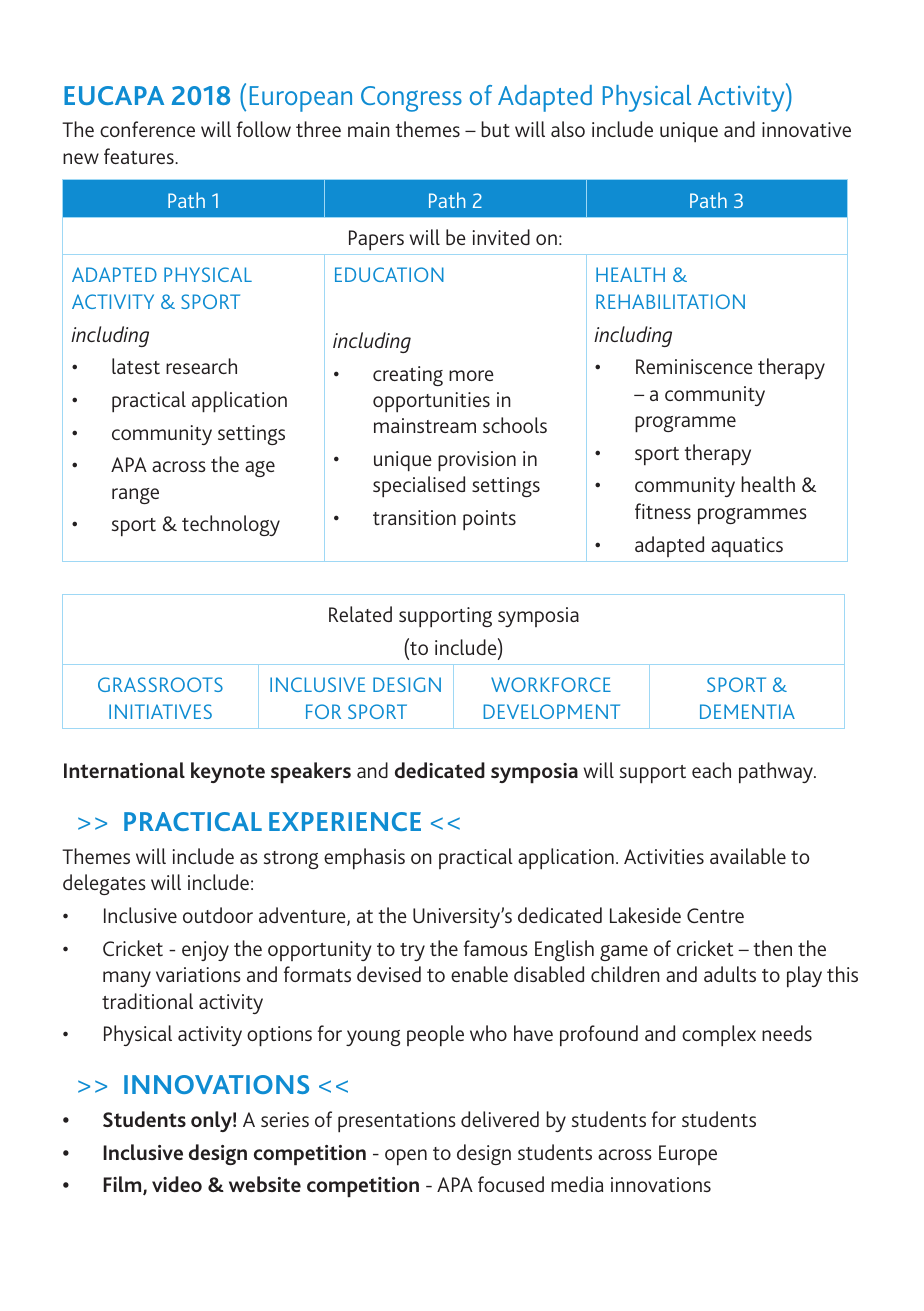  What do you see at coordinates (694, 366) in the screenshot?
I see `Reminiscence` at bounding box center [694, 366].
